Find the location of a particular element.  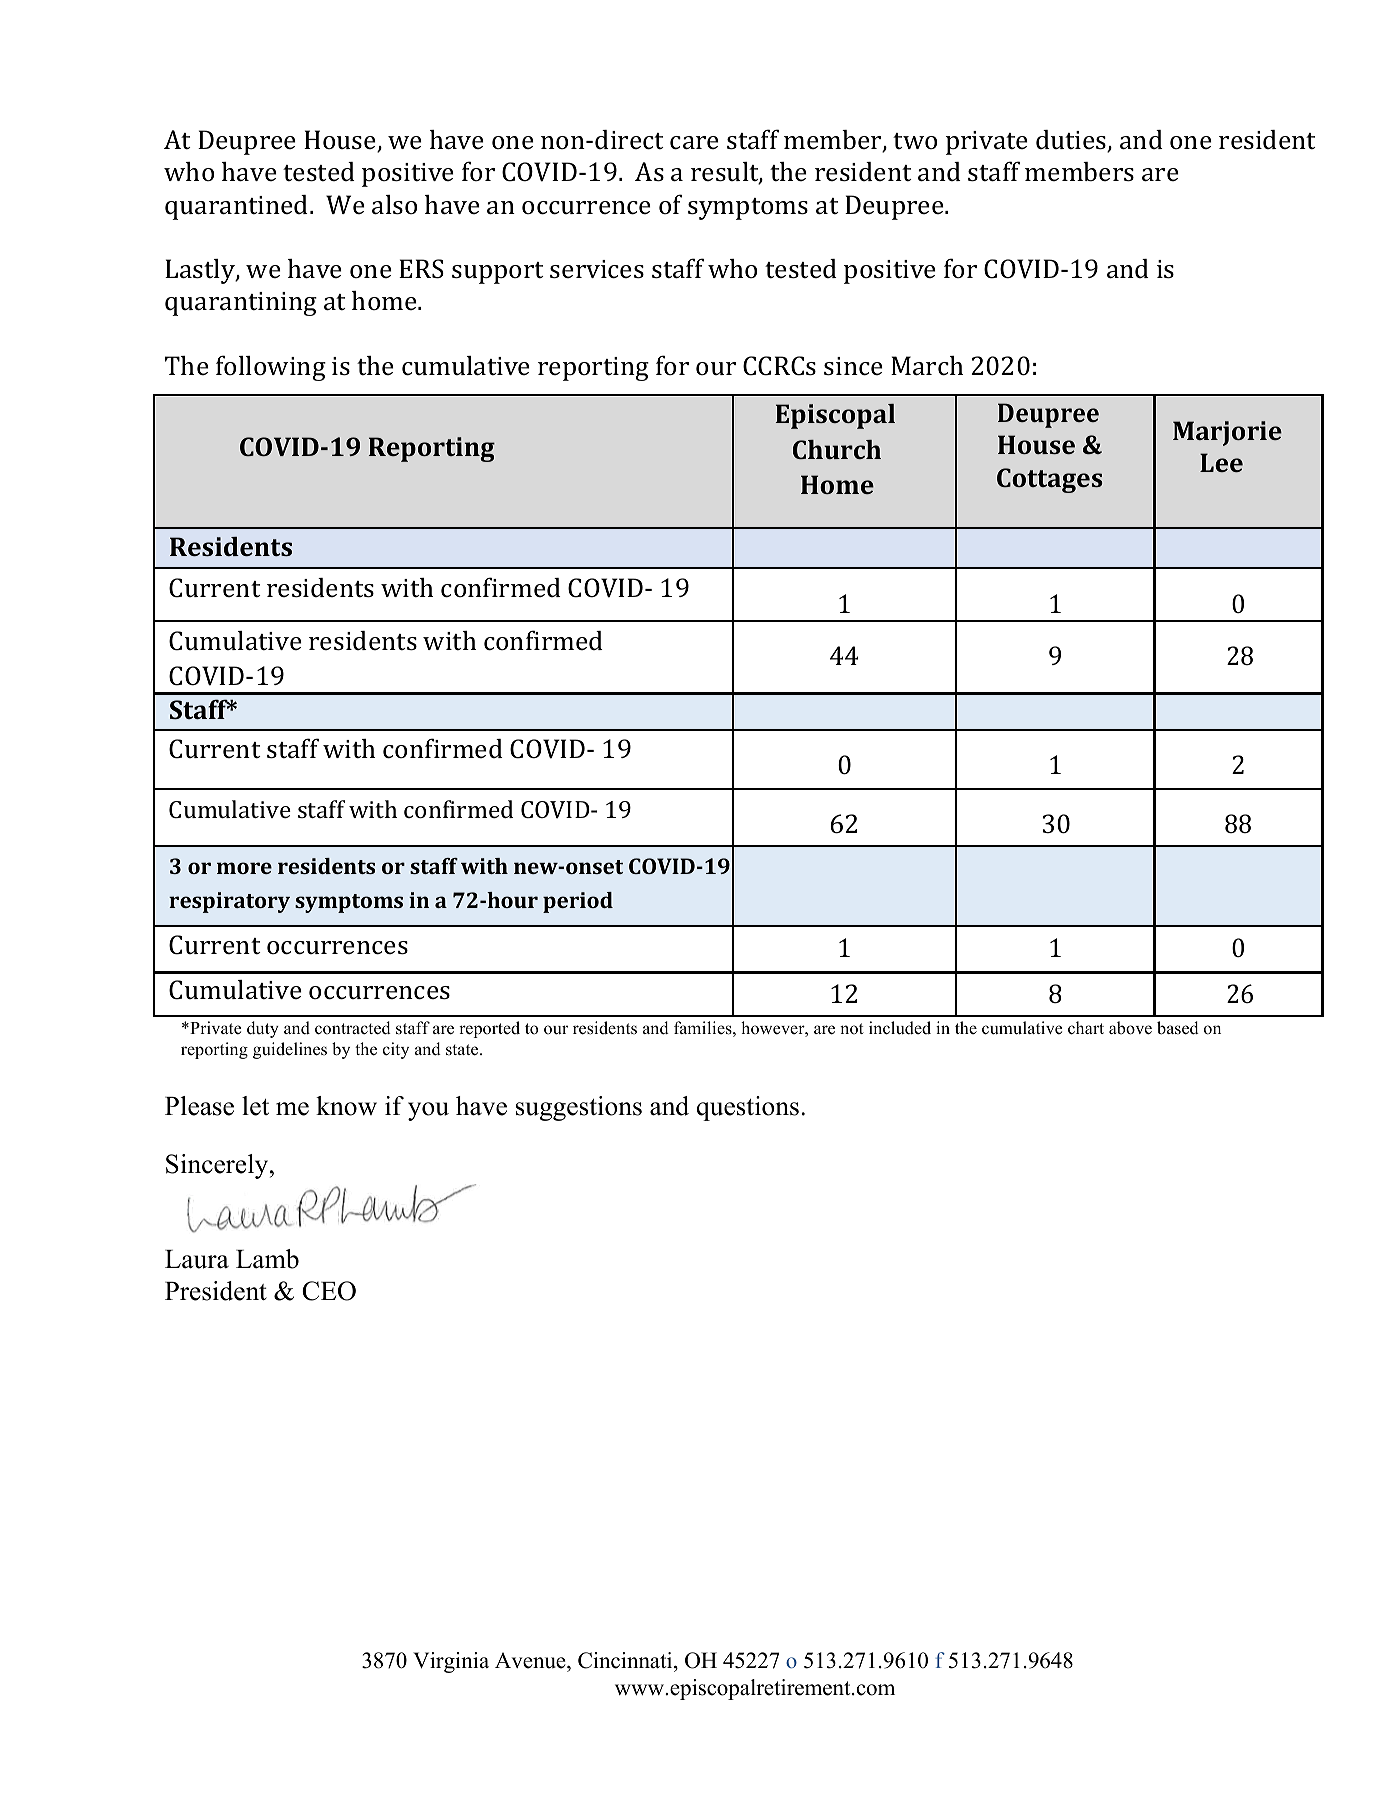

chart is located at coordinates (1086, 1028).
